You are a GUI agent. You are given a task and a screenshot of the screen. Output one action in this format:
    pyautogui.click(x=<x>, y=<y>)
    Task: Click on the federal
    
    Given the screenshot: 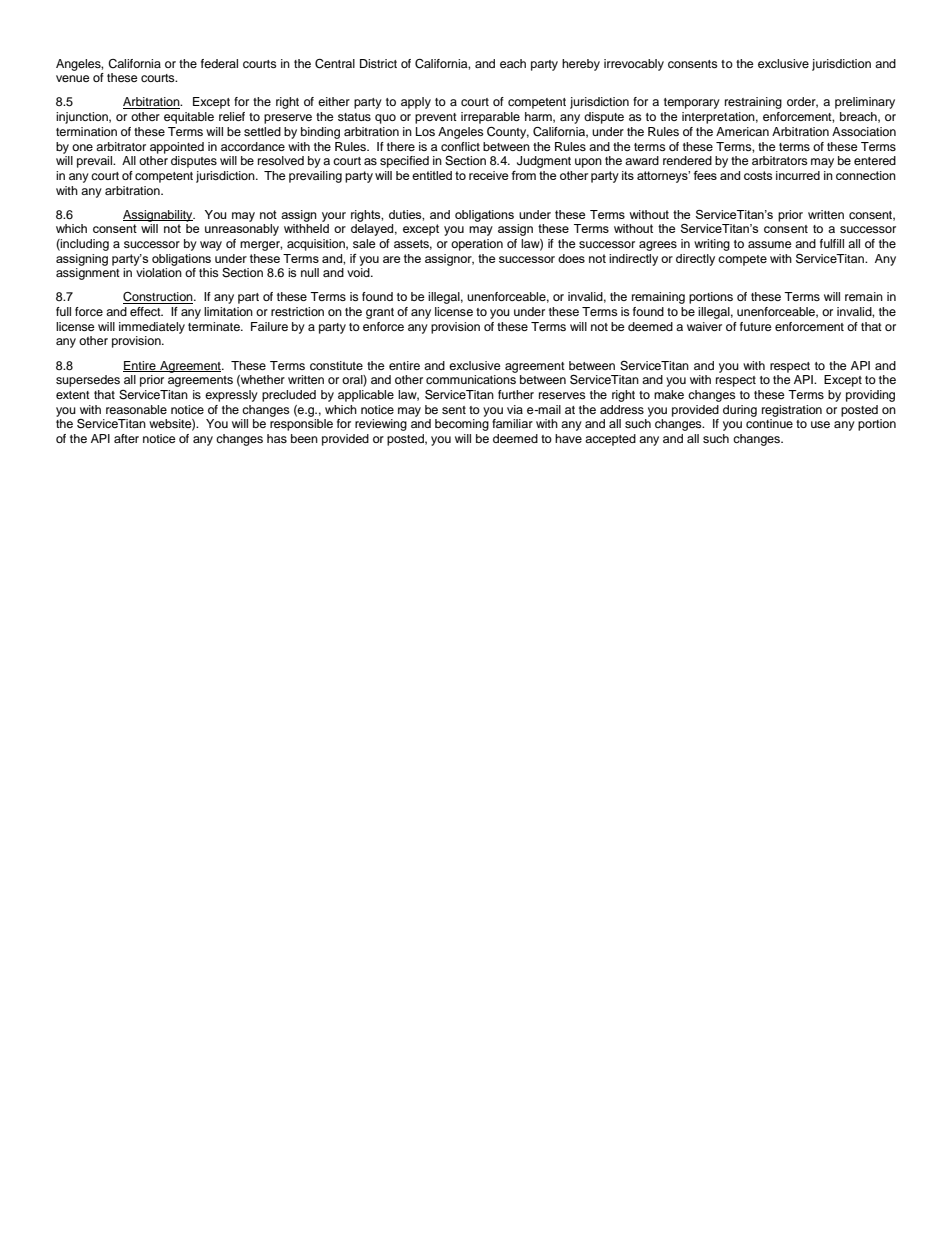 What is the action you would take?
    pyautogui.click(x=219, y=63)
